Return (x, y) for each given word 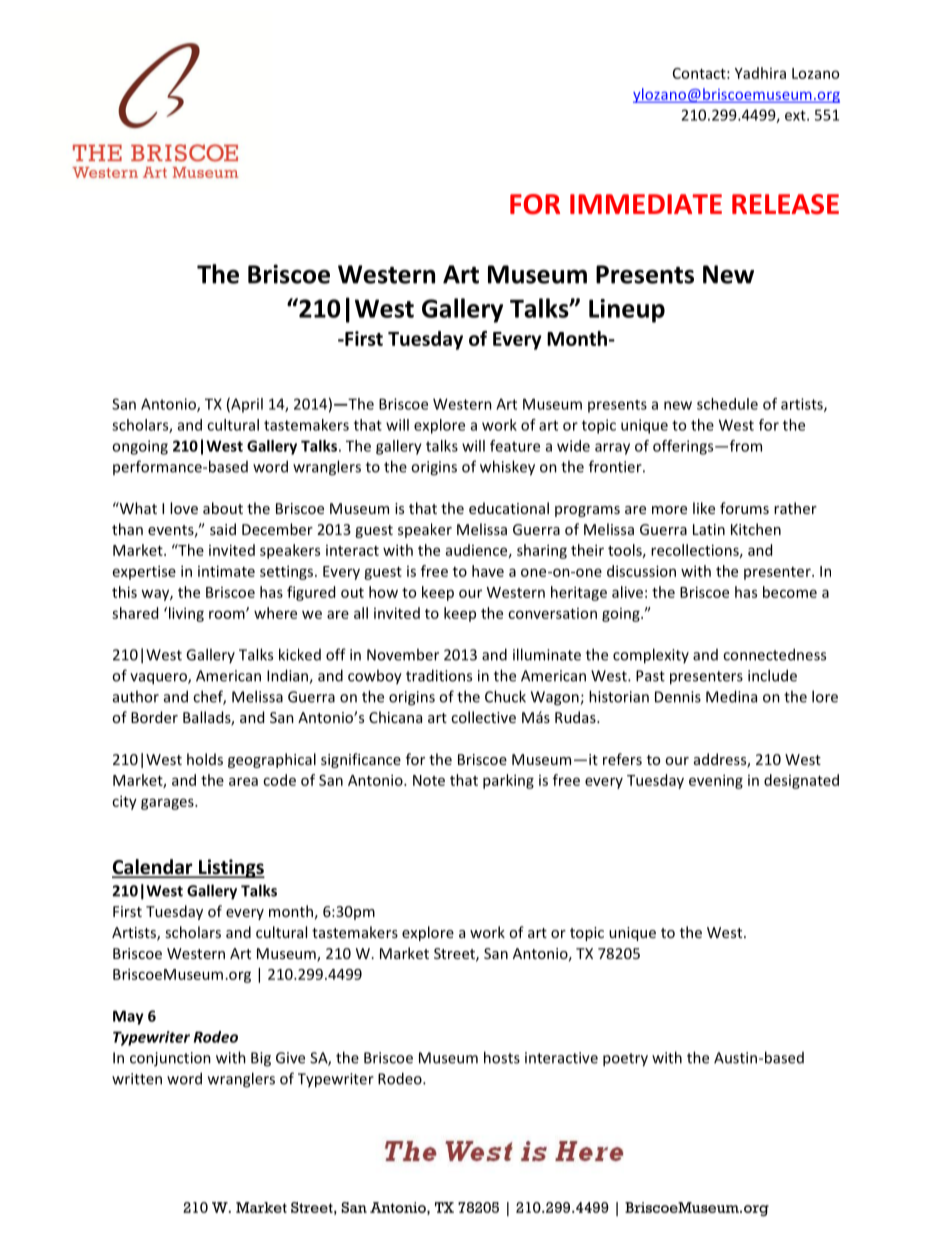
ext (796, 115)
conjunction (170, 1059)
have (488, 571)
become (790, 592)
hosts (502, 1057)
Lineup (627, 311)
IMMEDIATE (646, 204)
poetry (625, 1060)
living (185, 614)
